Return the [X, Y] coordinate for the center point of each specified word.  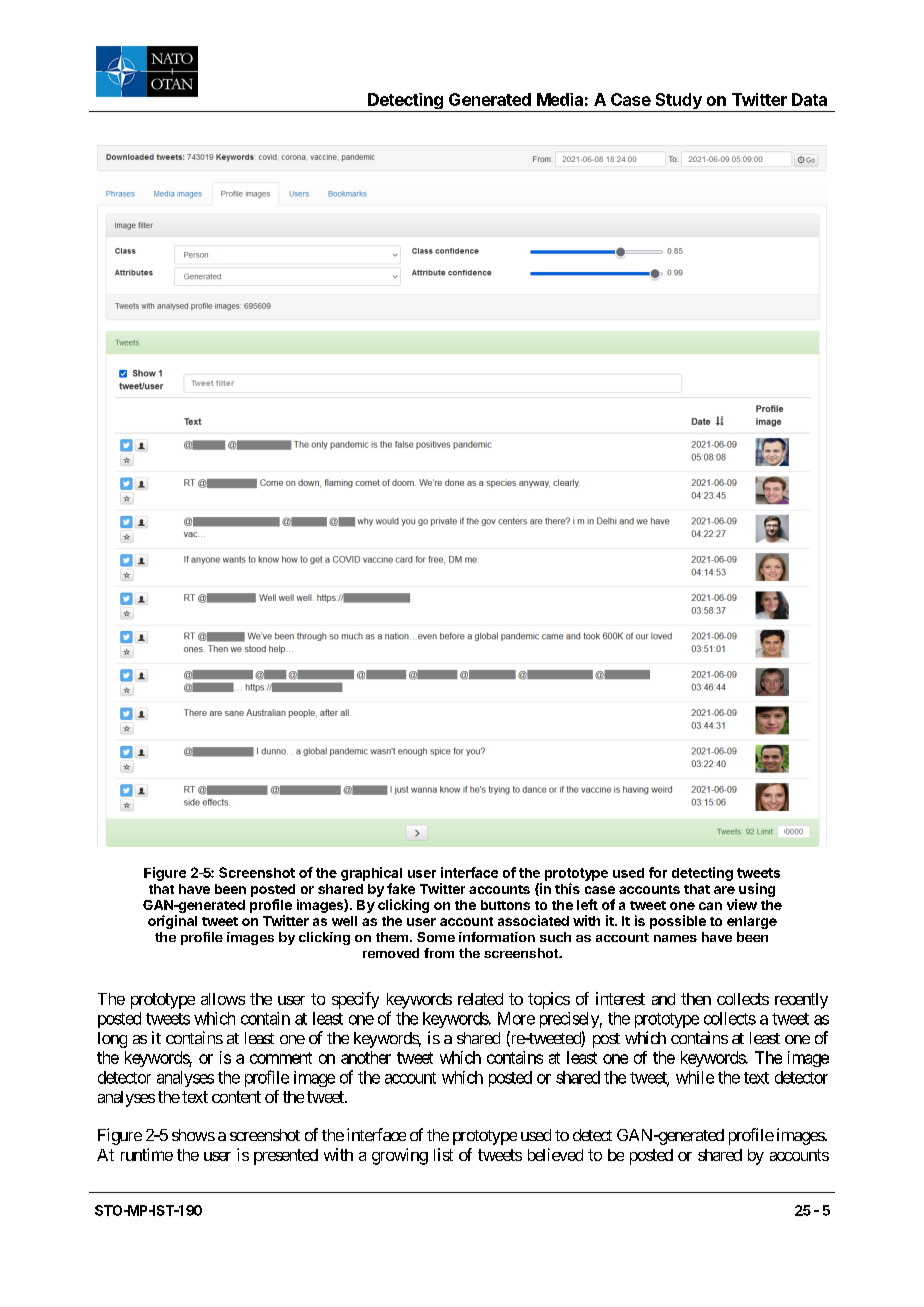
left [587, 904]
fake [401, 888]
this [567, 888]
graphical [371, 874]
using [757, 890]
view [742, 904]
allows [223, 999]
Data [809, 99]
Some [436, 937]
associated [533, 920]
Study [678, 102]
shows [193, 1135]
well [344, 921]
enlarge [752, 922]
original [172, 922]
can [710, 906]
